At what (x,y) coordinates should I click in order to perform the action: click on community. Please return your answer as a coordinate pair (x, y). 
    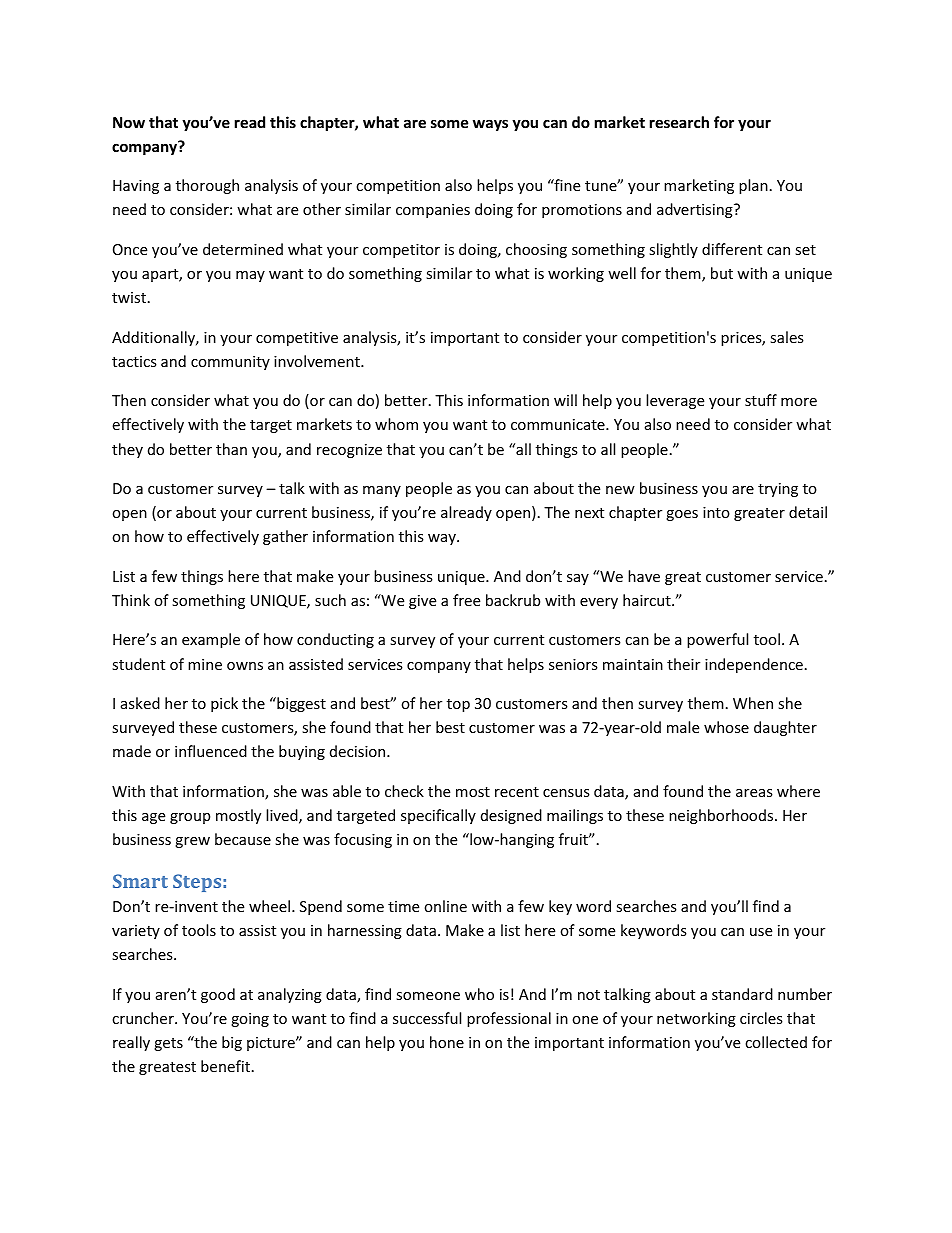
    Looking at the image, I should click on (230, 363).
